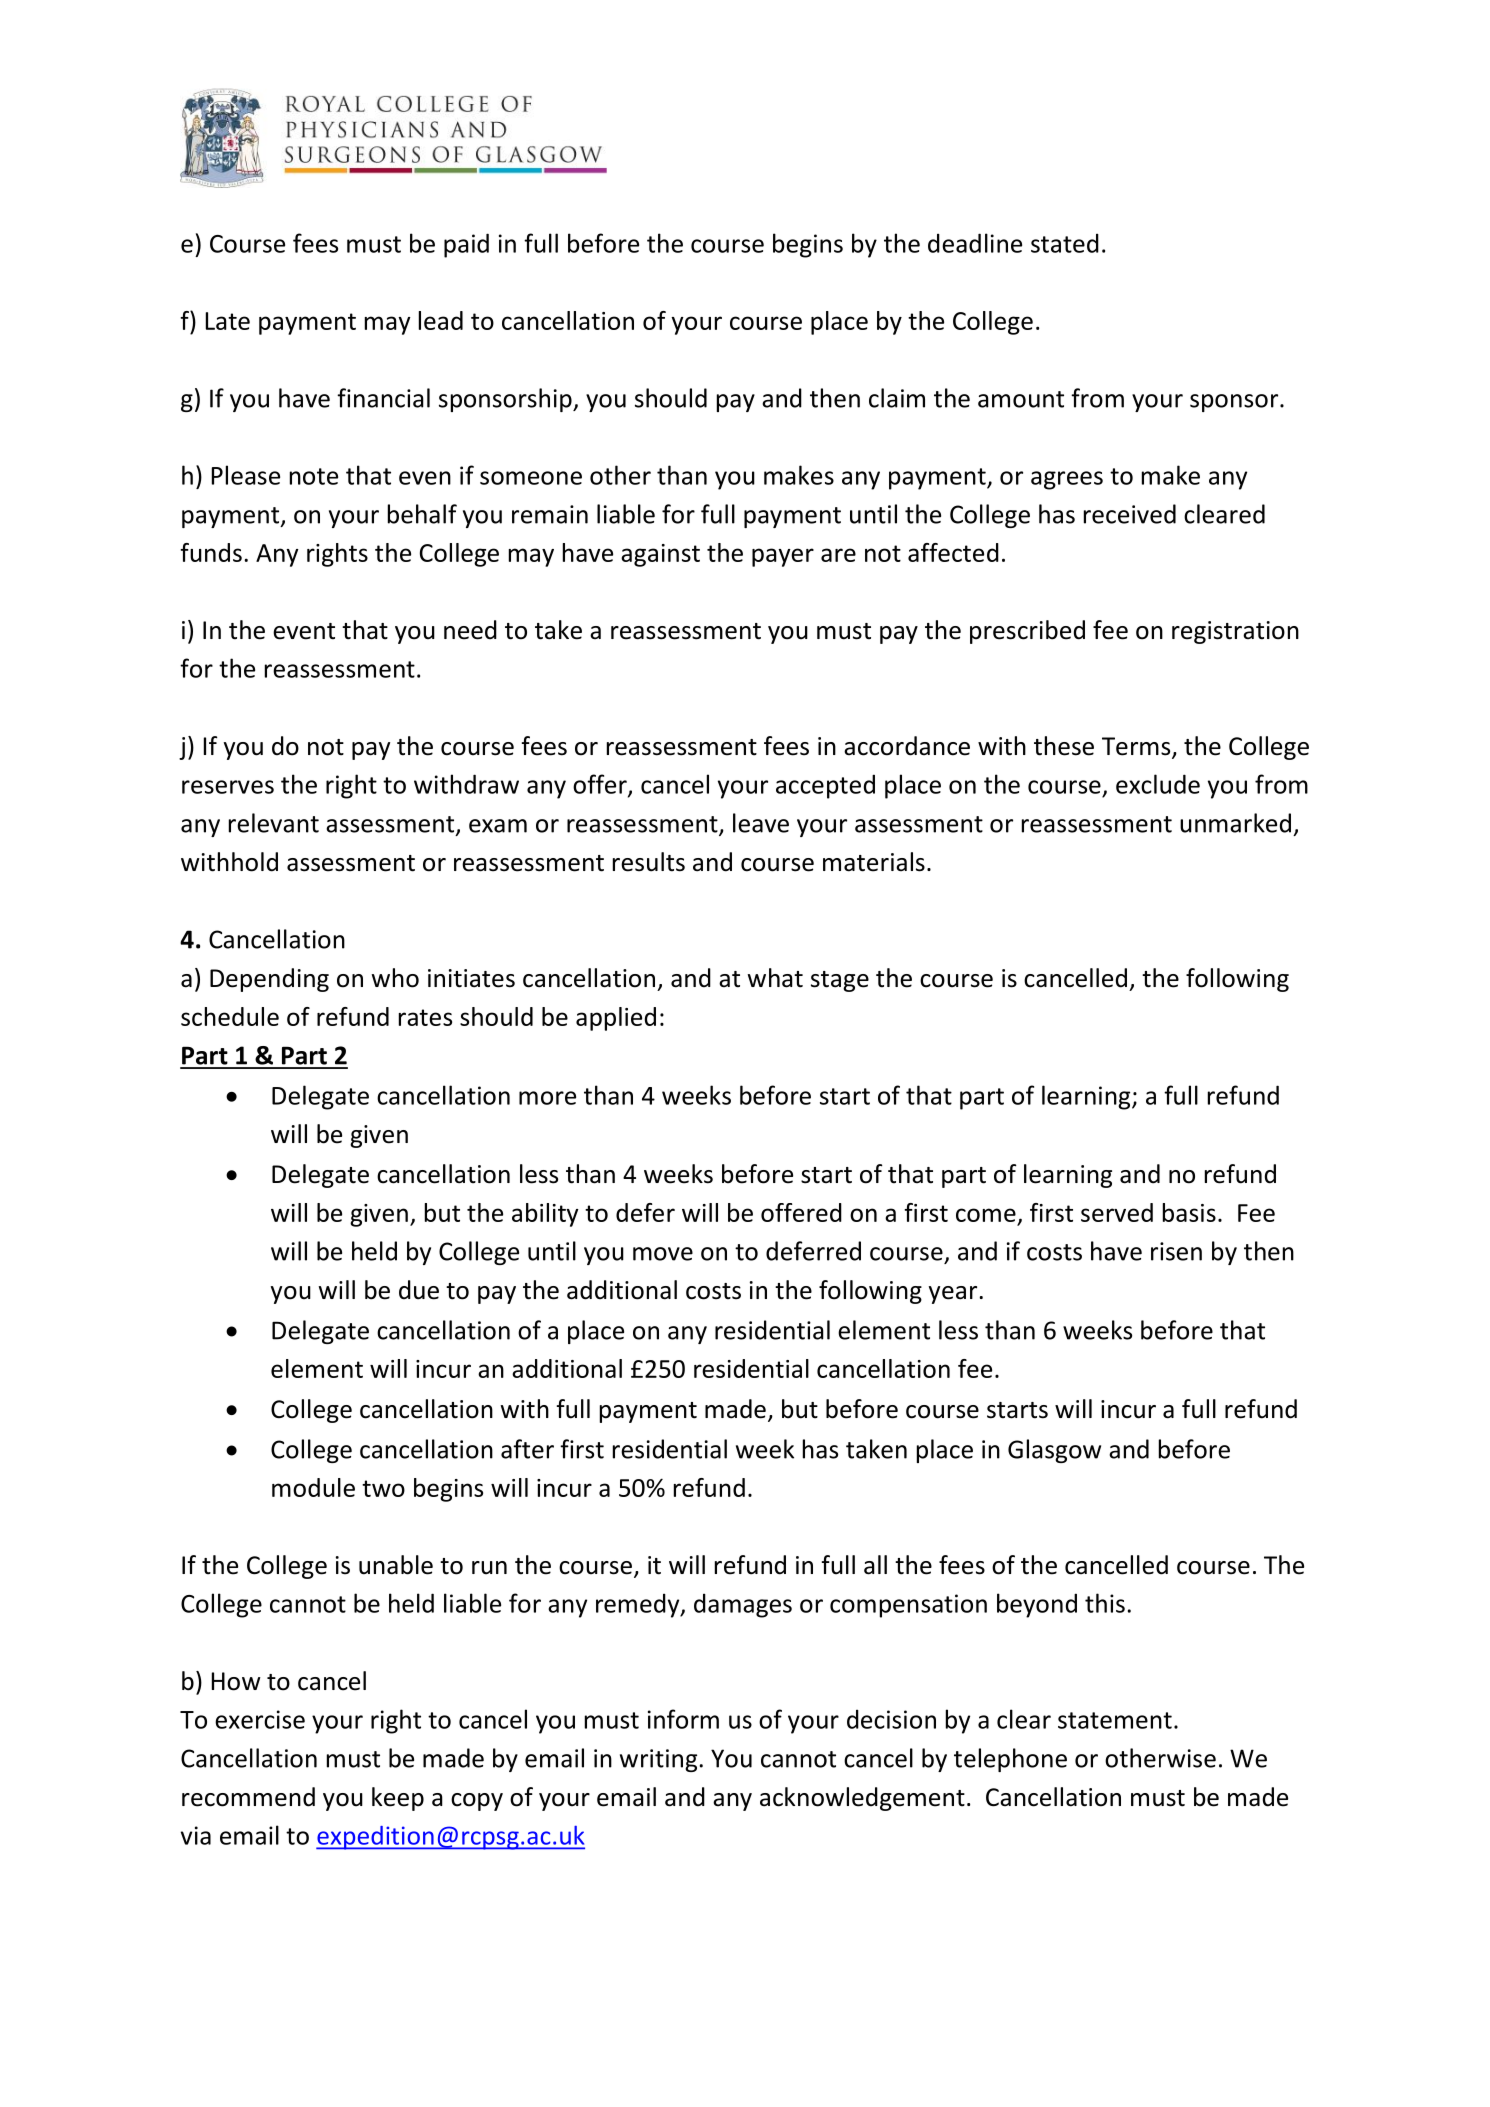  I want to click on what, so click(775, 978).
